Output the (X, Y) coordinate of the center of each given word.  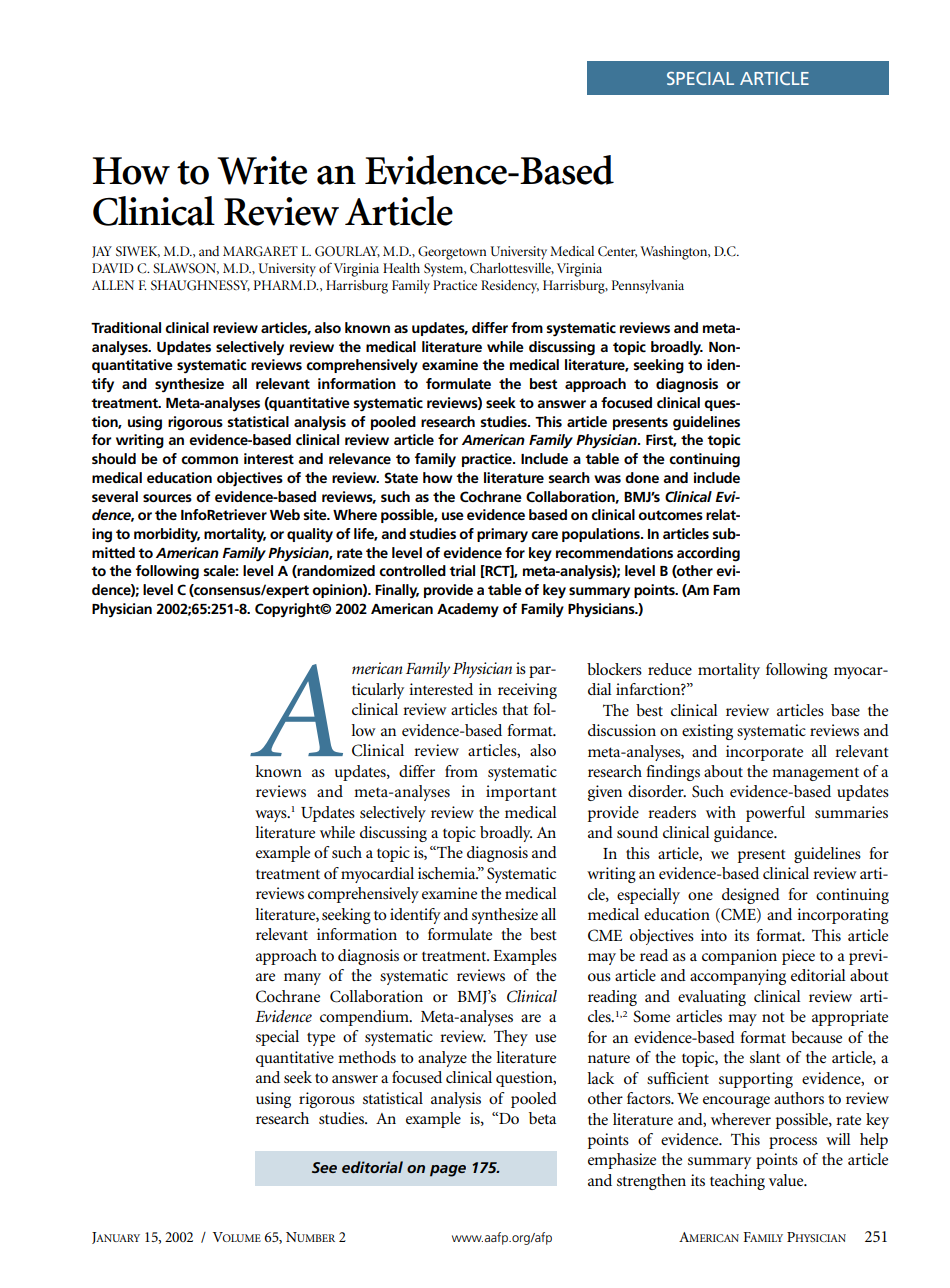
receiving (527, 691)
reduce (670, 669)
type (321, 1039)
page (448, 1171)
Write (262, 170)
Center (617, 252)
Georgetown (452, 253)
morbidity (167, 535)
